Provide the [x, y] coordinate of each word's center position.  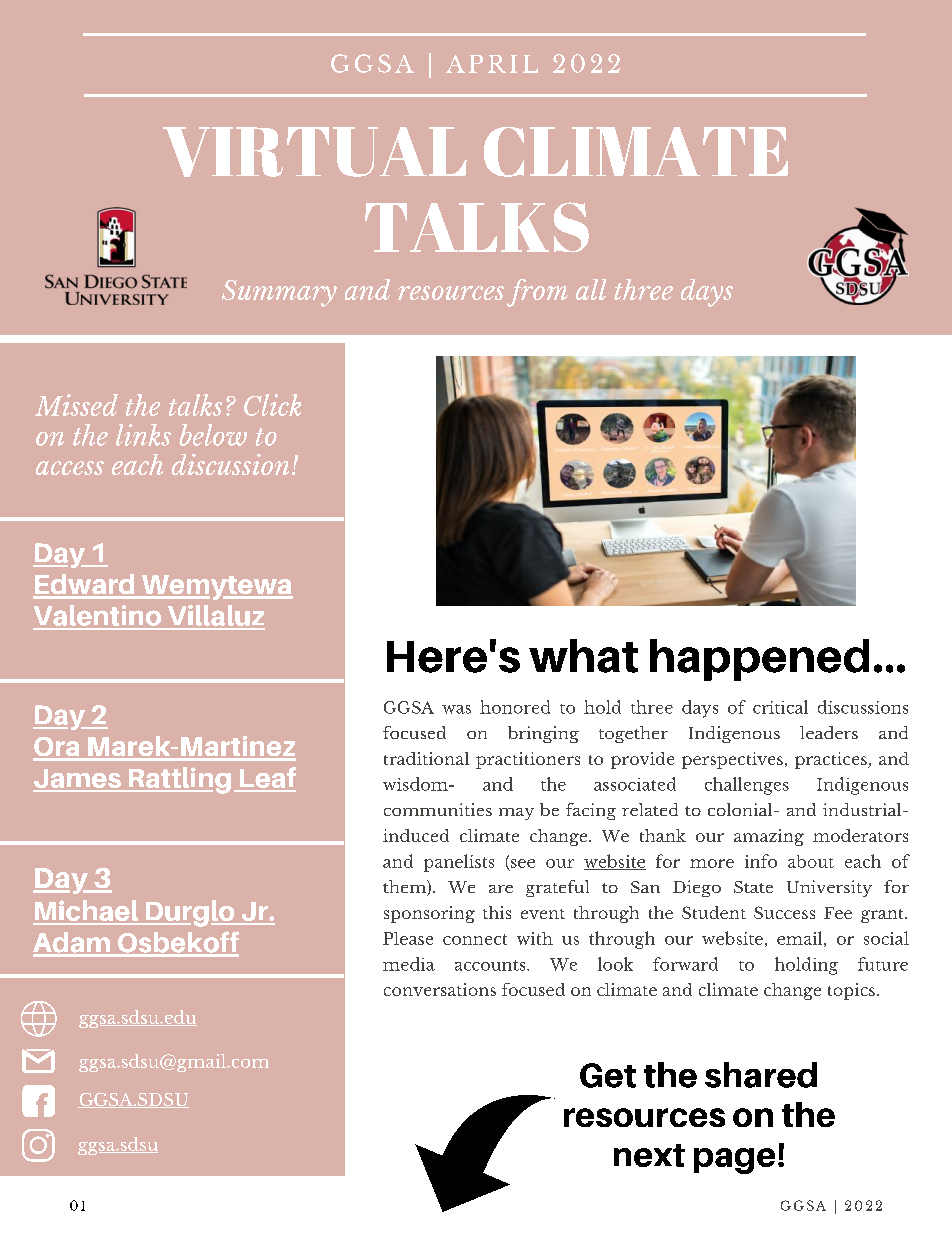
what [583, 656]
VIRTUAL [315, 152]
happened [759, 660]
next [649, 1155]
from [537, 293]
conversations [440, 989]
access [70, 468]
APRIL [492, 64]
